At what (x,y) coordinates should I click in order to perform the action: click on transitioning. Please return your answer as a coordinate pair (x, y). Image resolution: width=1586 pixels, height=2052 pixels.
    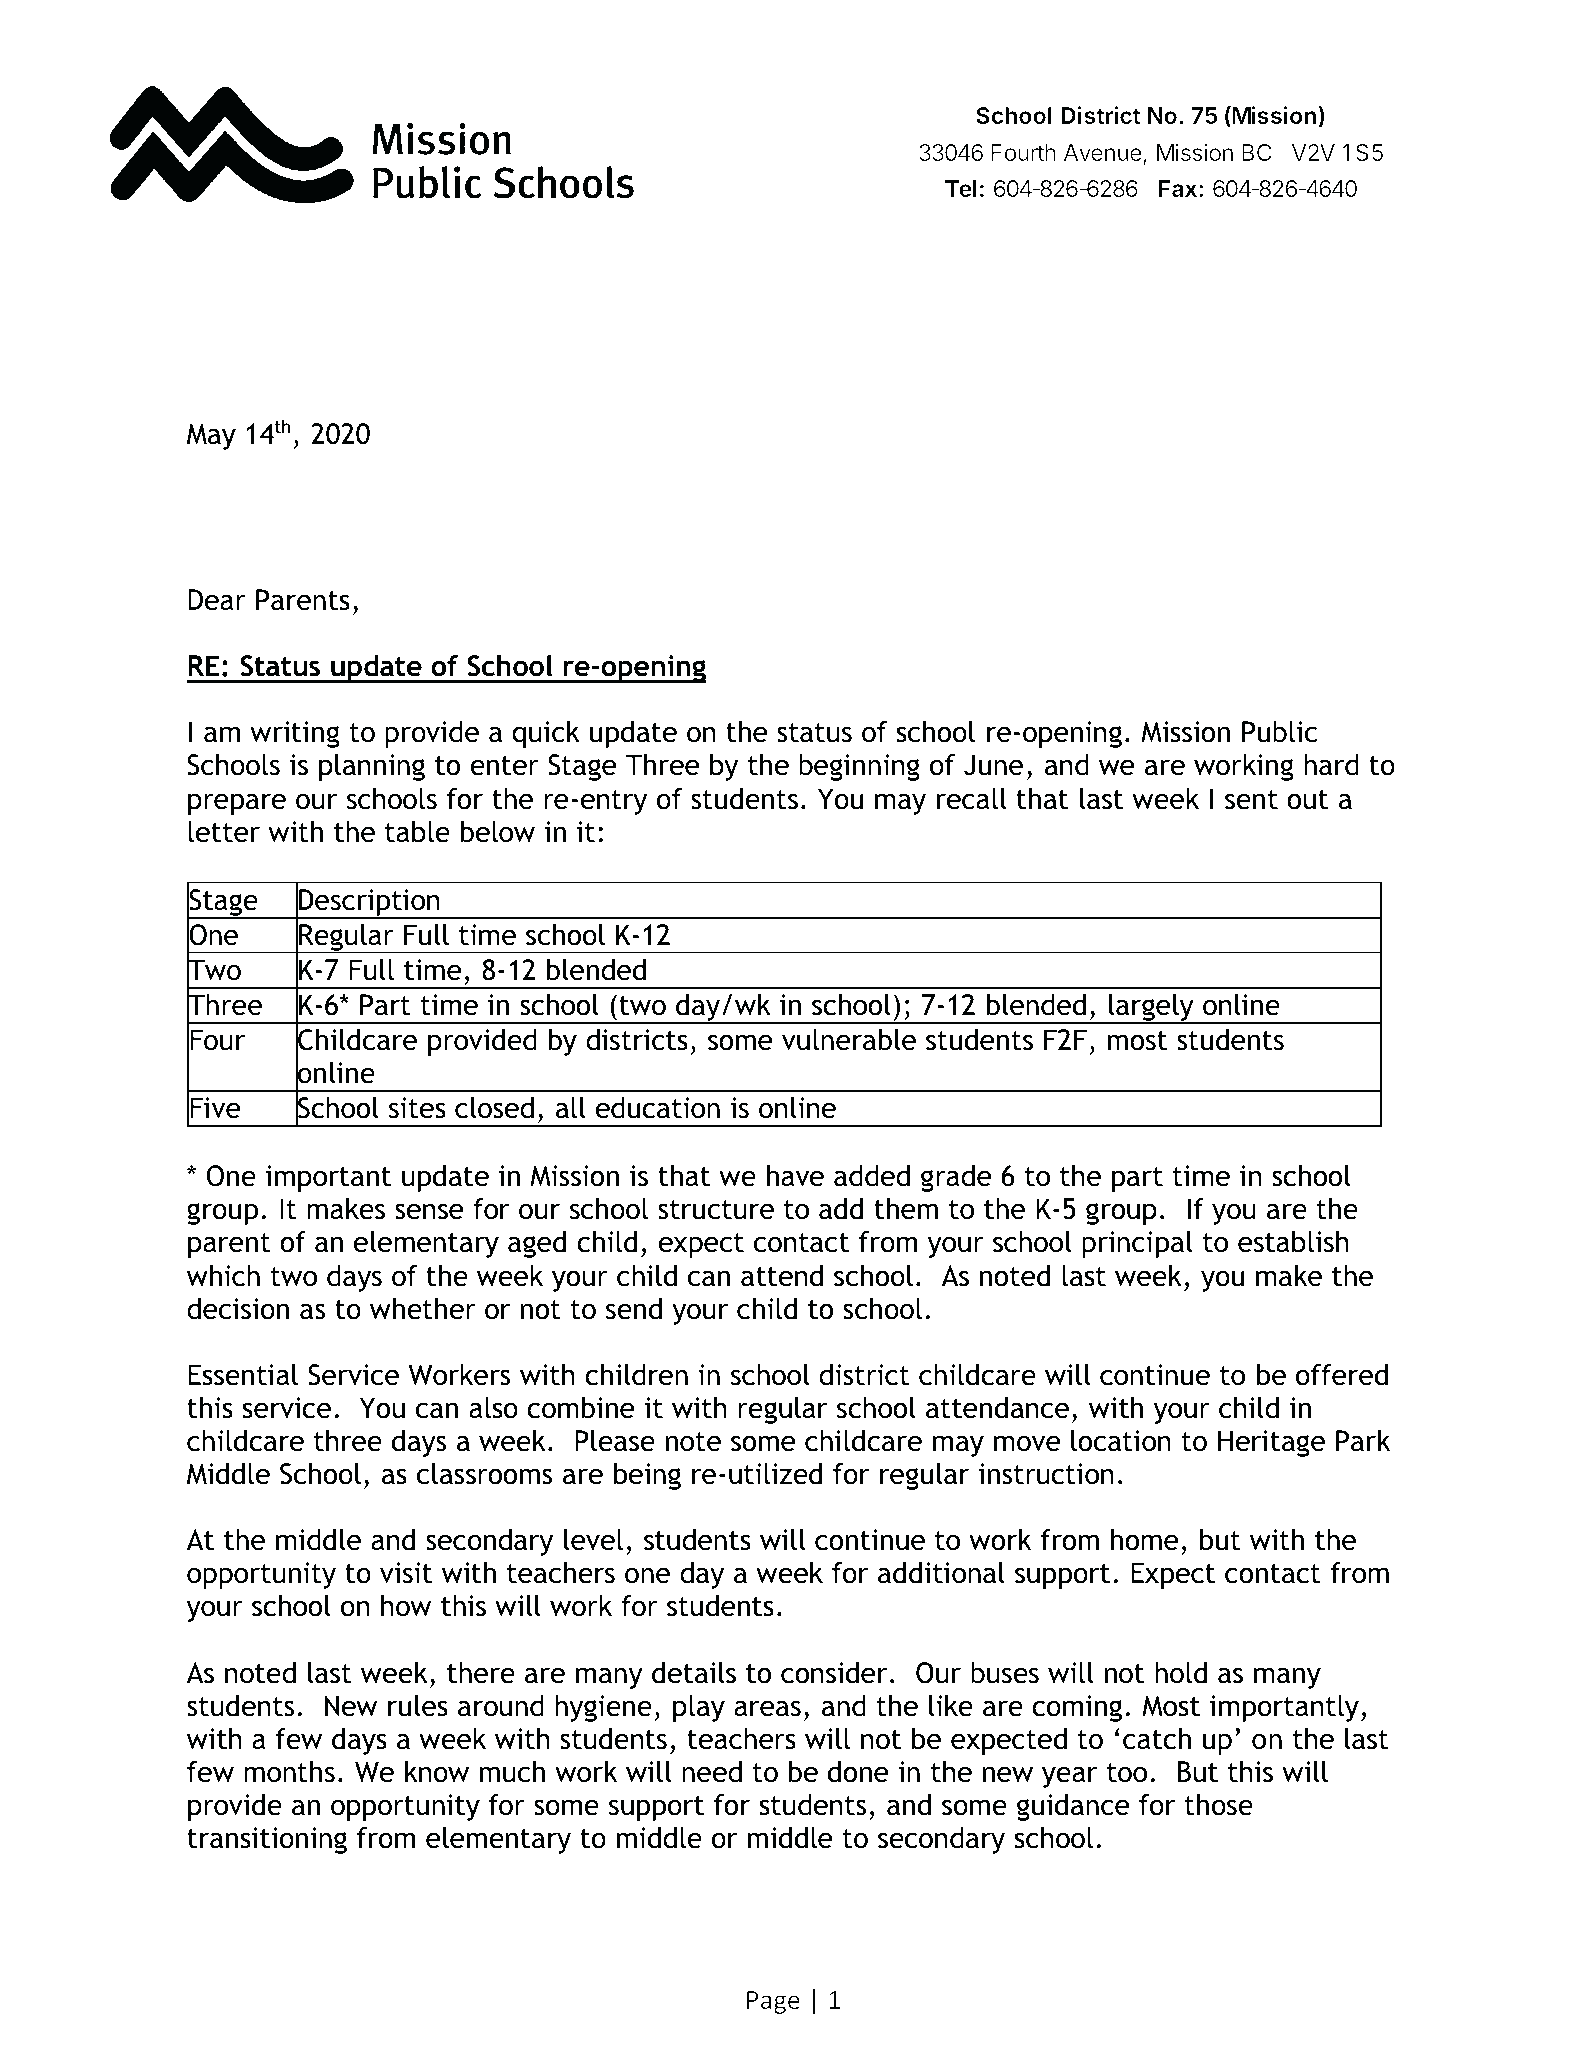
    Looking at the image, I should click on (267, 1840).
